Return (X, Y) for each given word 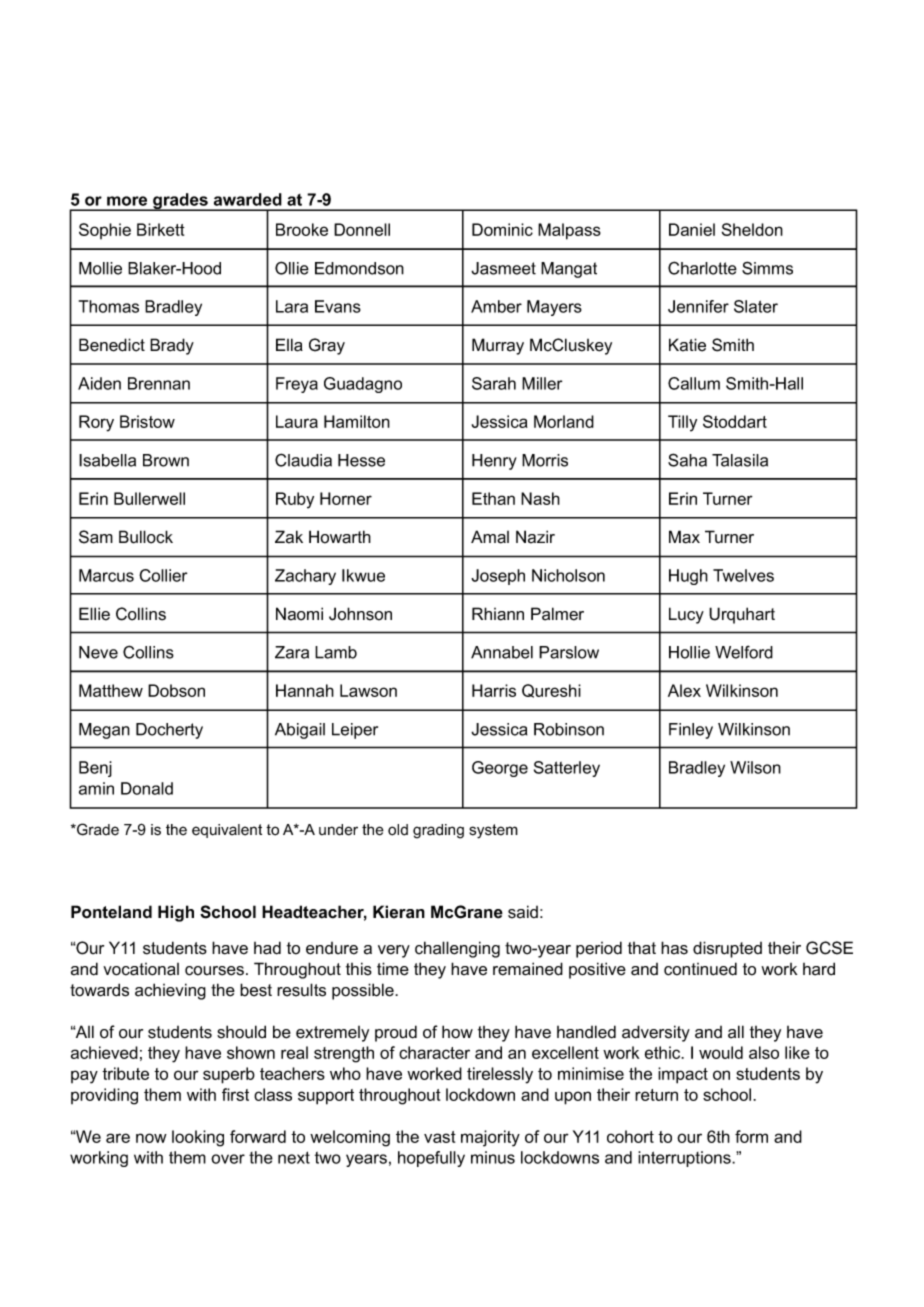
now (151, 1138)
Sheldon (752, 229)
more (127, 201)
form (751, 1136)
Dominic (502, 229)
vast (440, 1137)
